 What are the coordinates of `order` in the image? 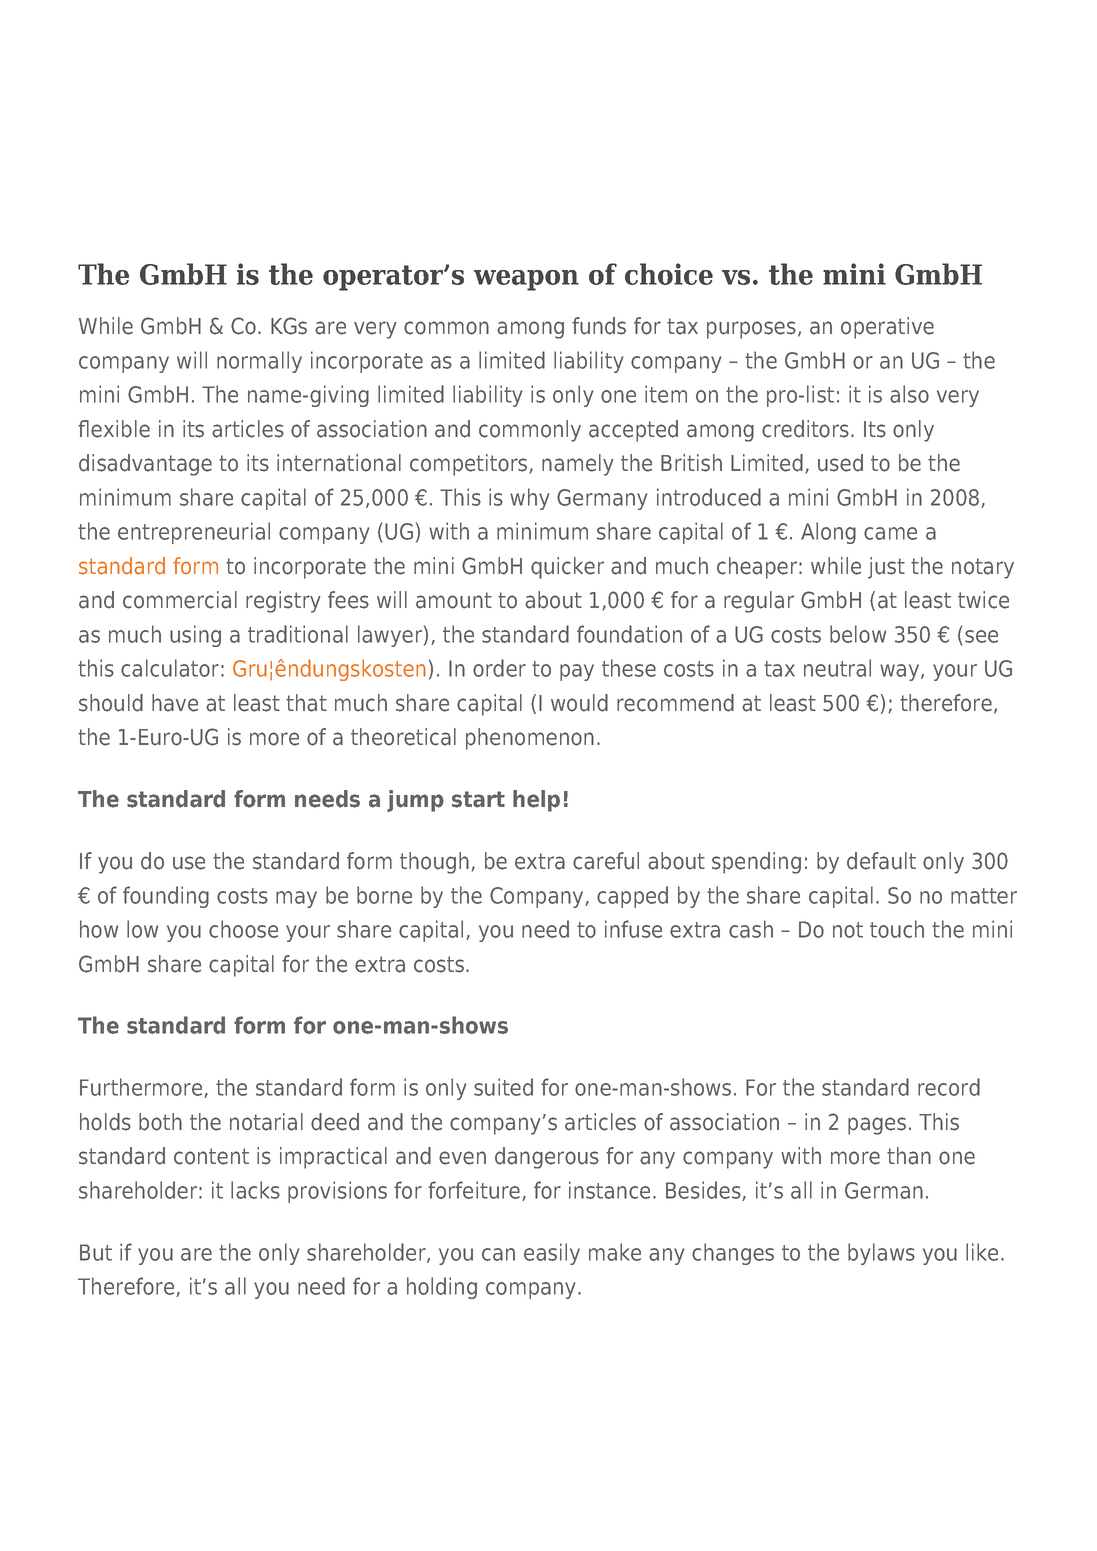 It's located at (499, 668).
